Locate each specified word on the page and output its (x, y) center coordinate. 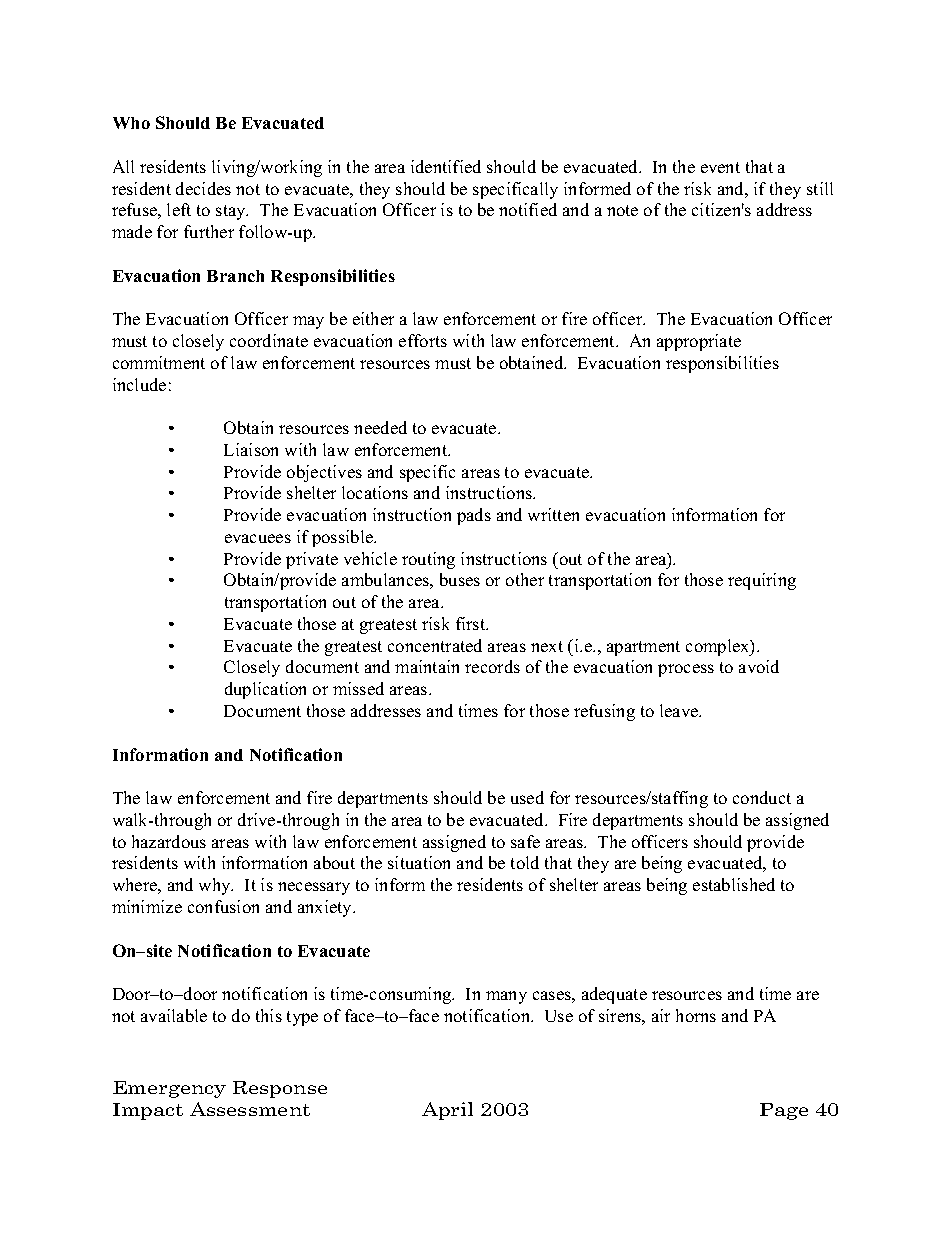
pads (474, 516)
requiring (762, 581)
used (527, 797)
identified (446, 166)
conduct (762, 797)
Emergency (169, 1089)
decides (203, 188)
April (447, 1111)
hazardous (169, 841)
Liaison (251, 449)
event (720, 167)
